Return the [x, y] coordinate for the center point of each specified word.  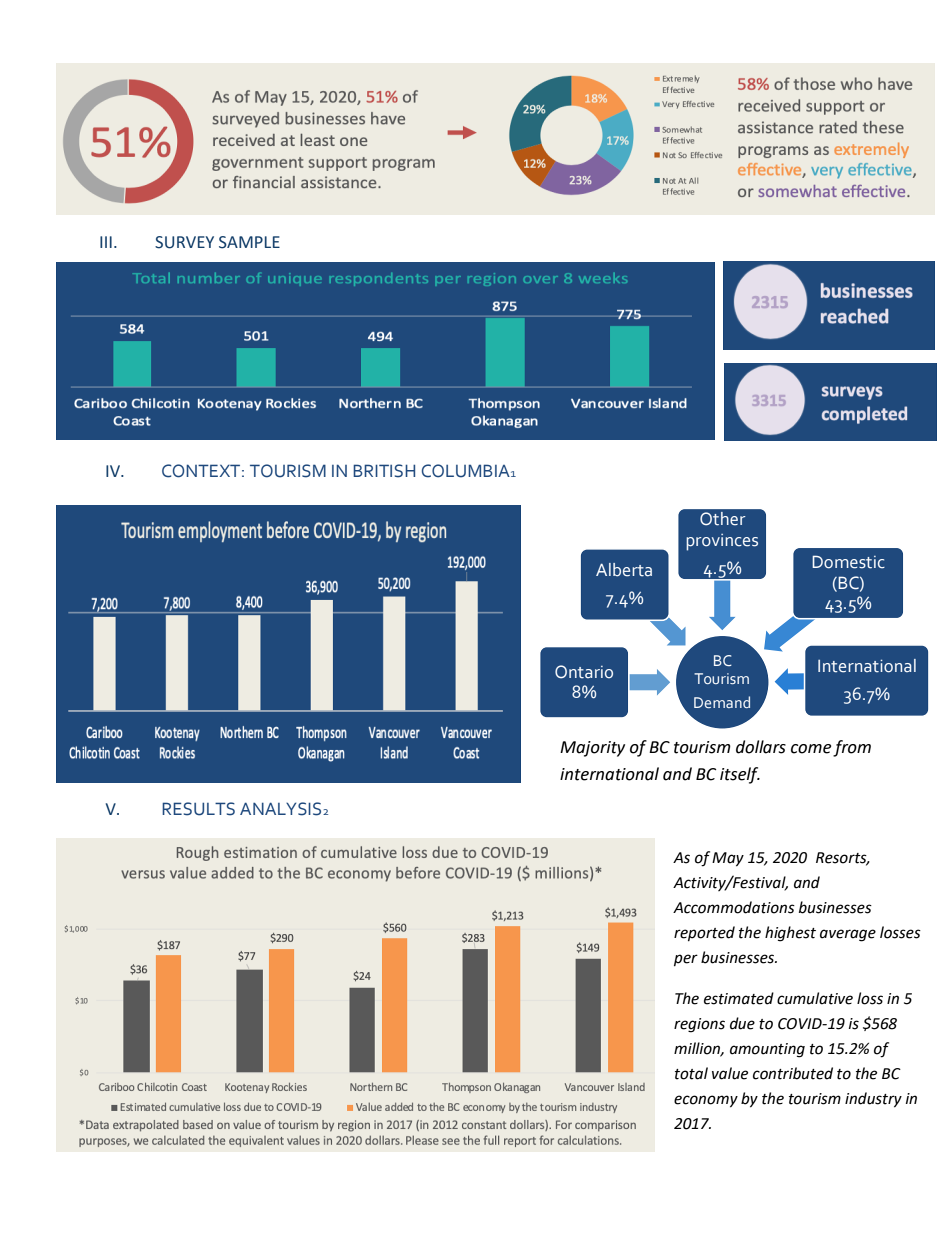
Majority [592, 749]
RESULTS [198, 809]
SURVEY [184, 242]
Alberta [624, 570]
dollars [761, 747]
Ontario [584, 672]
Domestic [848, 562]
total [691, 1073]
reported [704, 933]
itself [740, 775]
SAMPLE [249, 242]
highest [790, 934]
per [686, 960]
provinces [722, 542]
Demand [722, 702]
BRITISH [384, 471]
